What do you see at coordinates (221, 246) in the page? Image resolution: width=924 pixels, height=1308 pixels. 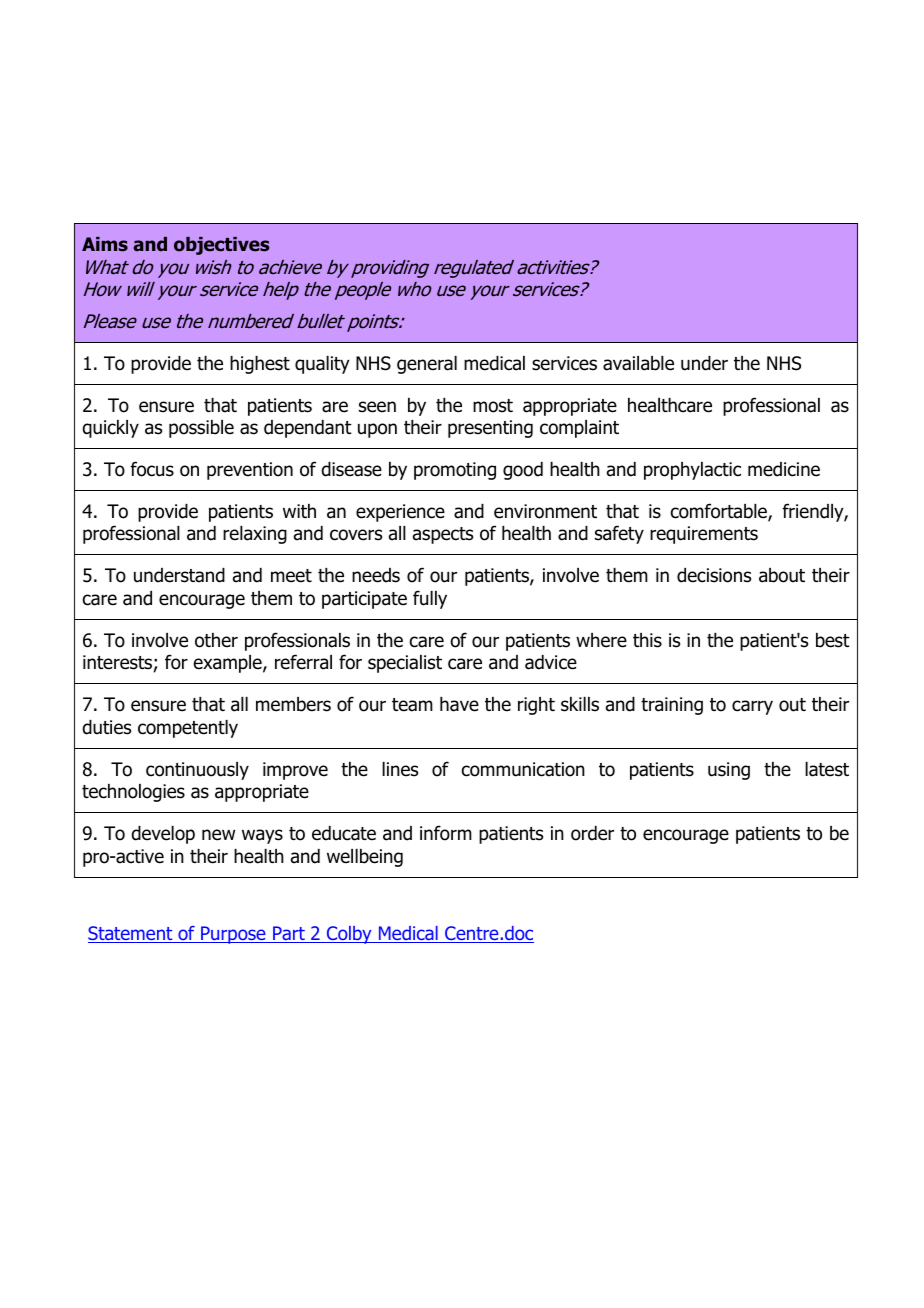 I see `objectives` at bounding box center [221, 246].
